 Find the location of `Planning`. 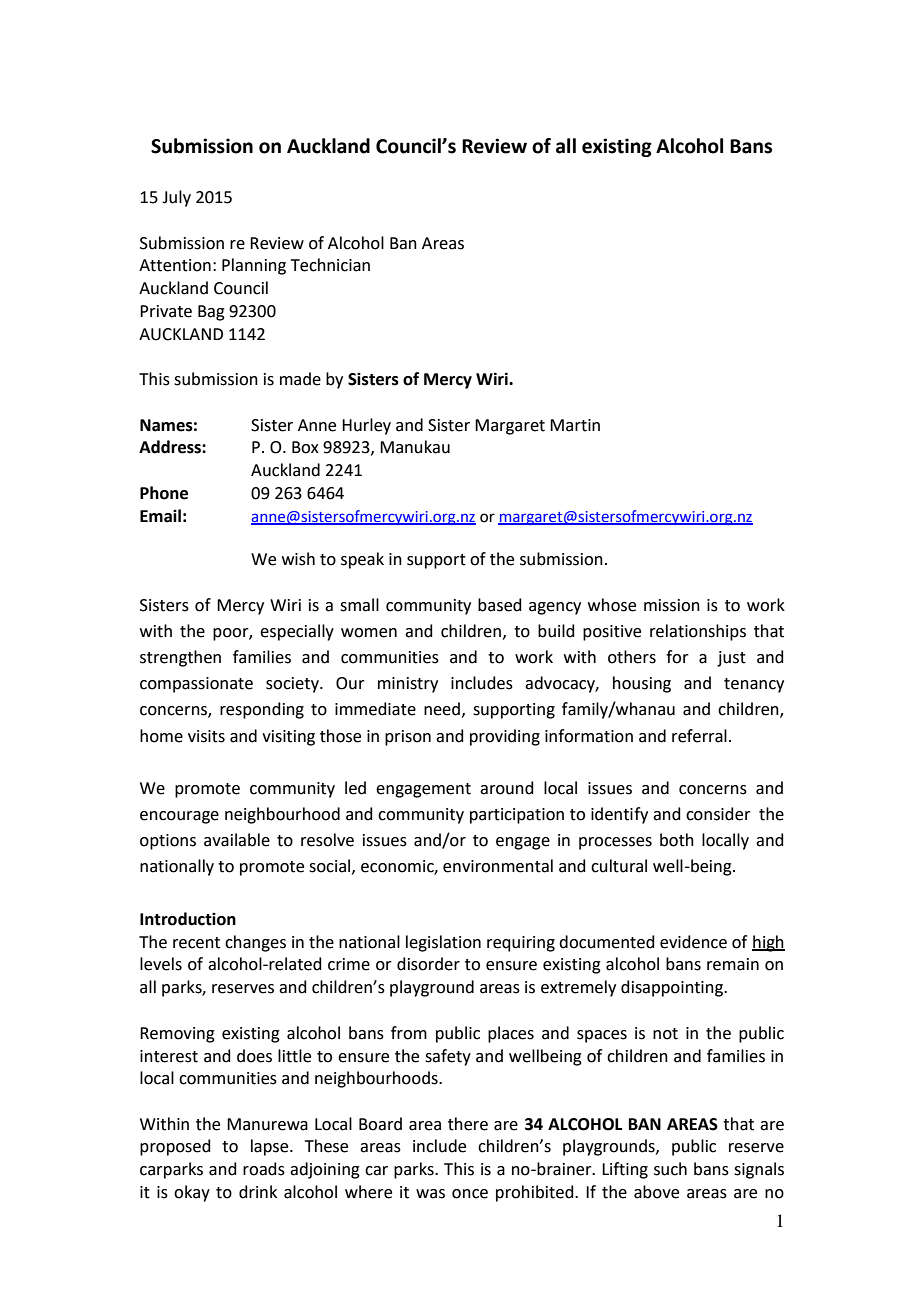

Planning is located at coordinates (254, 266).
